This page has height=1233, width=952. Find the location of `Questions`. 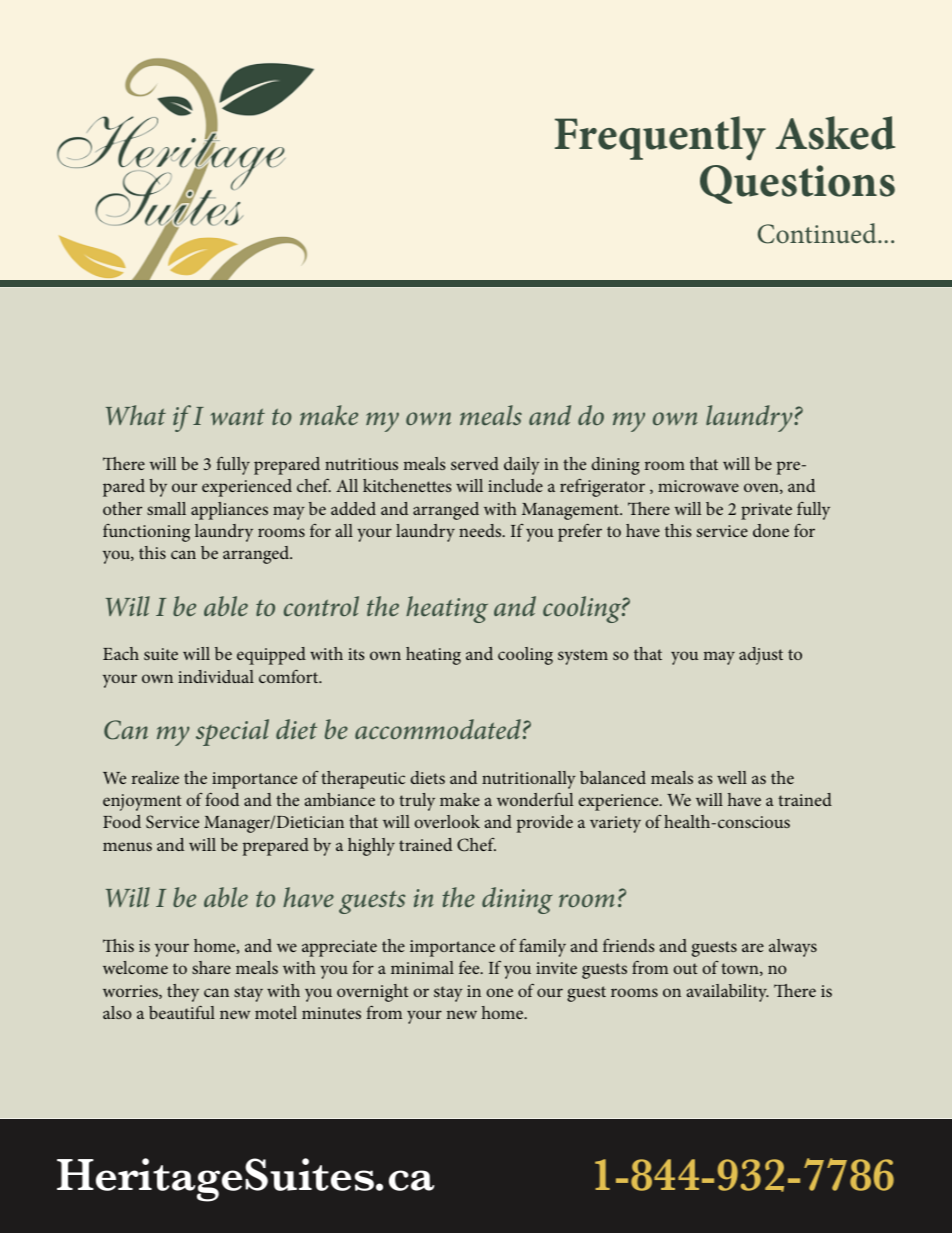

Questions is located at coordinates (797, 184).
